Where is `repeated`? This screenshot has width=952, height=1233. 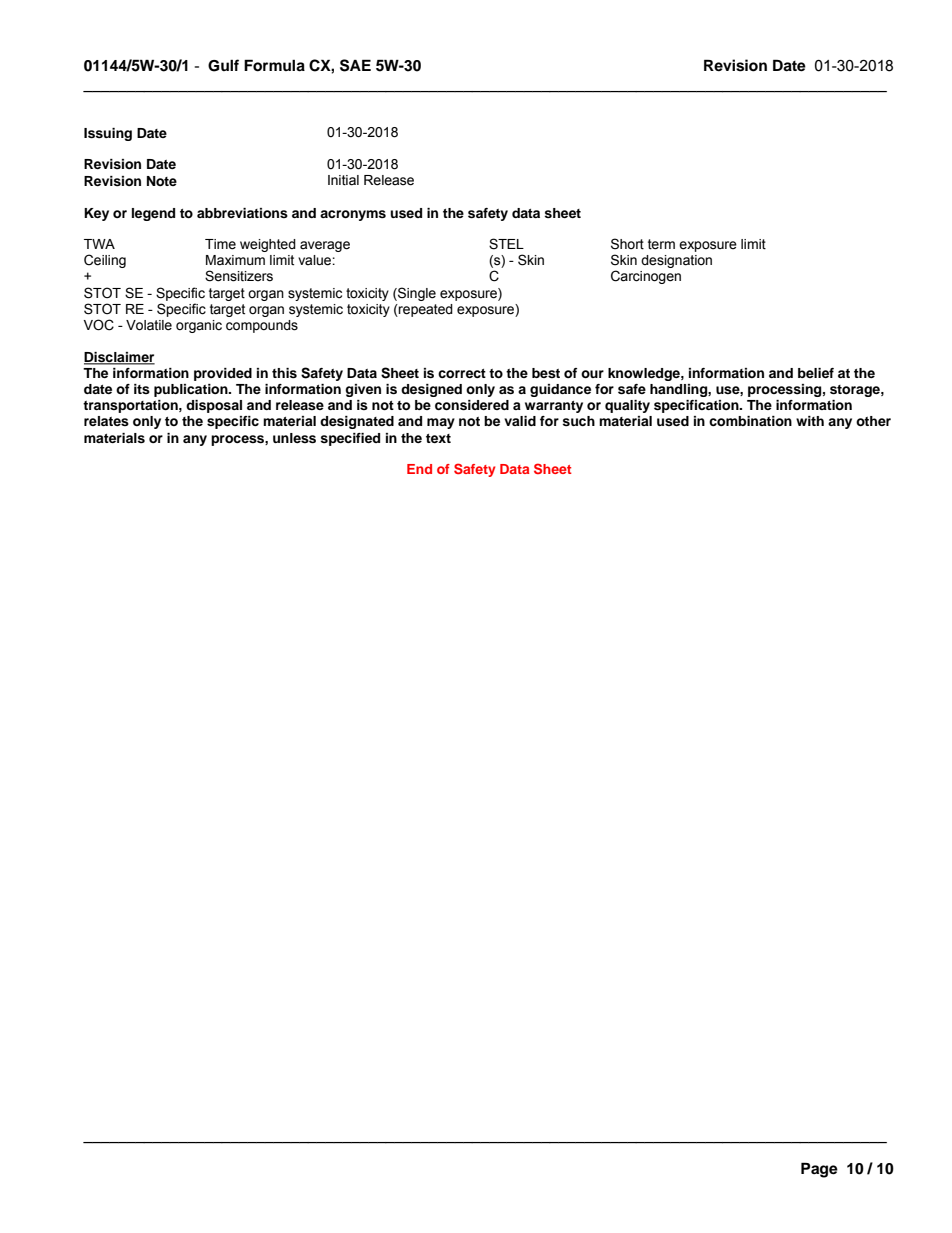 repeated is located at coordinates (425, 310).
